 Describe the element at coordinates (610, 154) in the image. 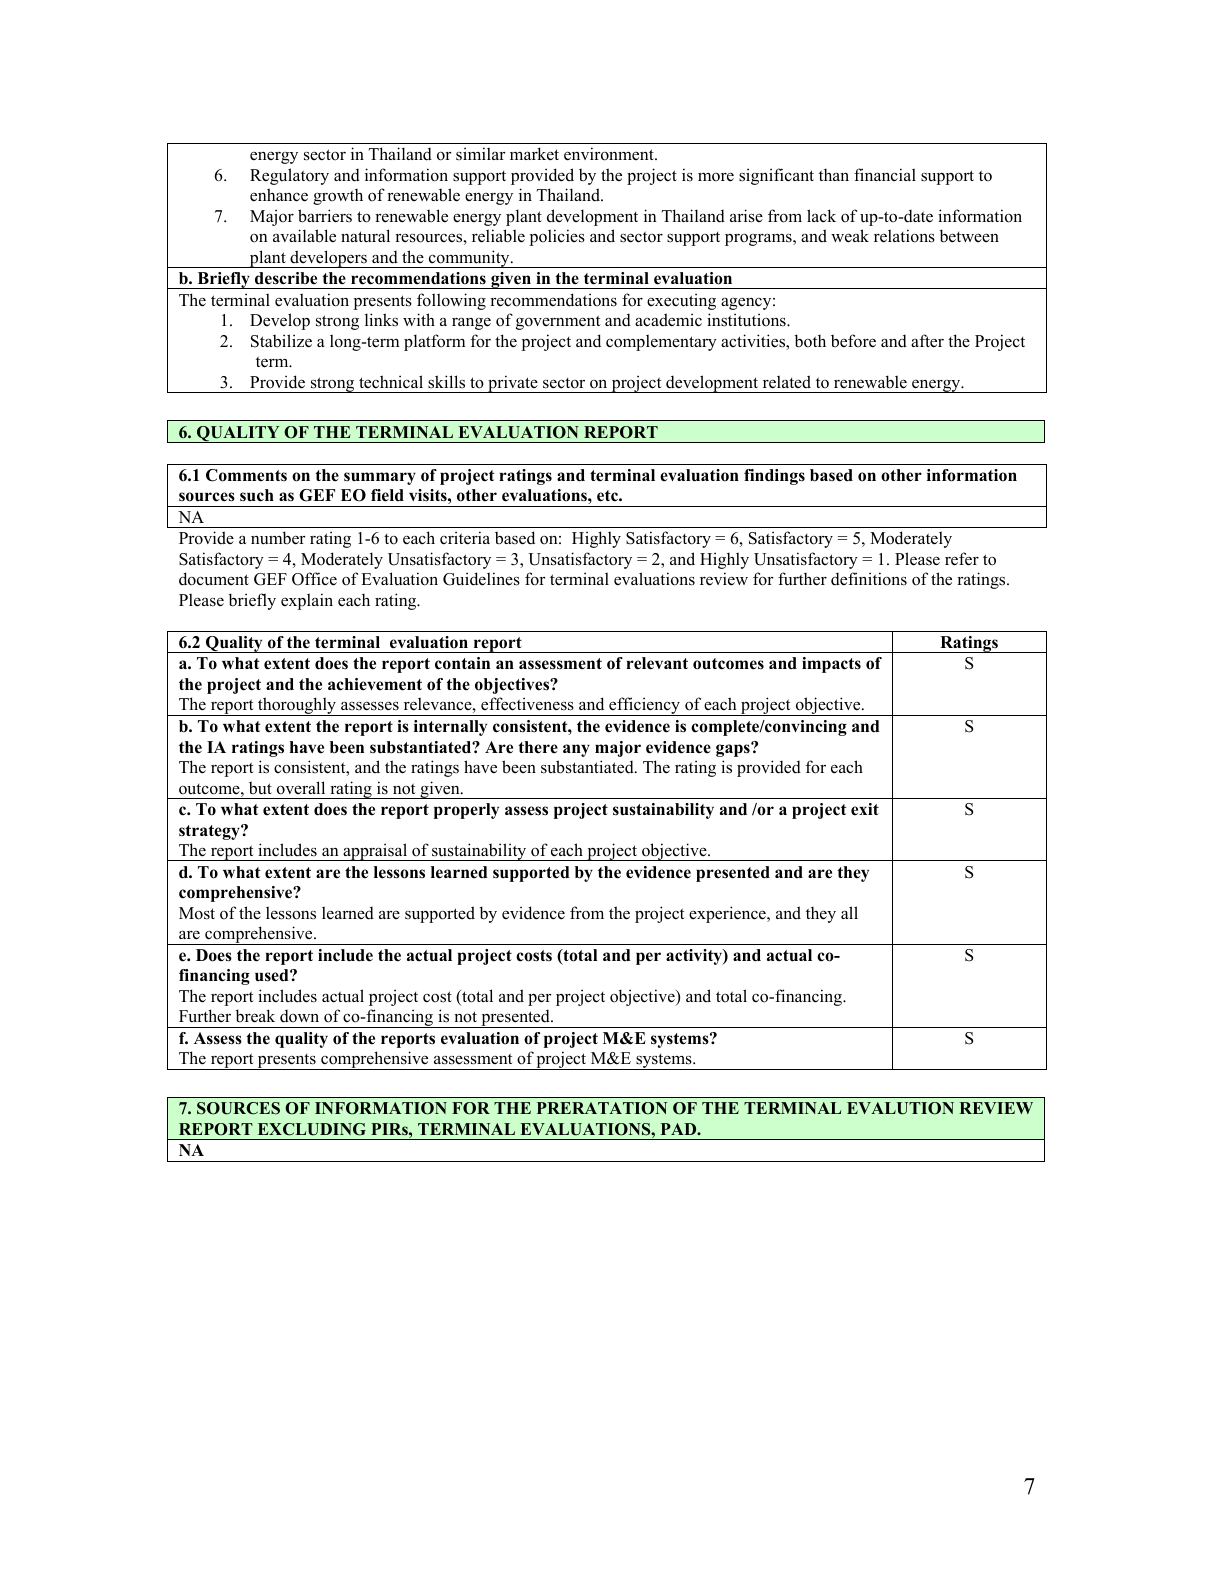

I see `environment` at that location.
